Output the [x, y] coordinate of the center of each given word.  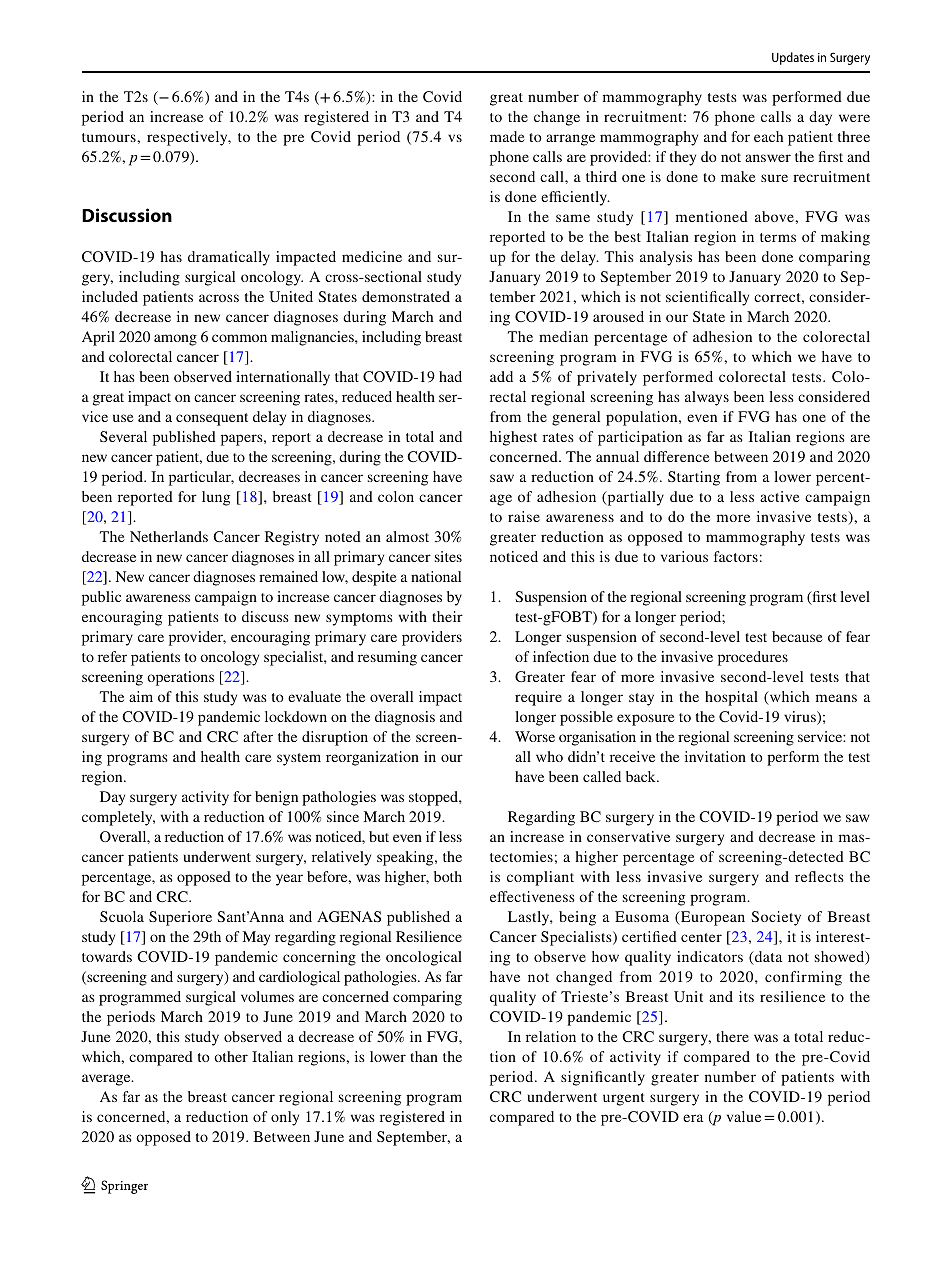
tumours [110, 137]
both [448, 876]
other [231, 1056]
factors [736, 556]
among [175, 340]
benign [276, 798]
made [507, 136]
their [447, 616]
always [707, 398]
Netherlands [169, 536]
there [732, 1036]
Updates [793, 58]
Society [776, 918]
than [424, 1056]
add [501, 376]
